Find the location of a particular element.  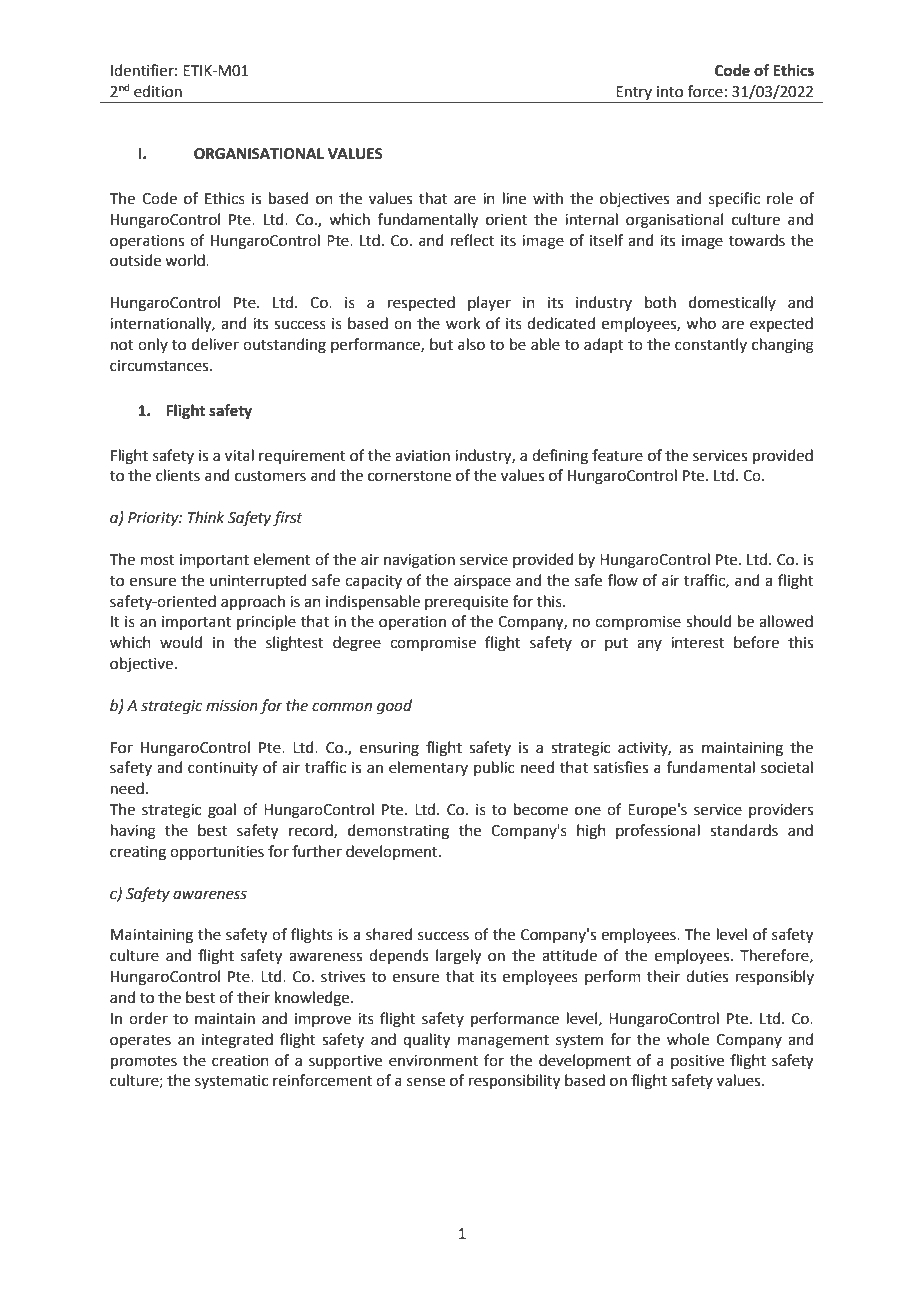

environment is located at coordinates (433, 1061).
